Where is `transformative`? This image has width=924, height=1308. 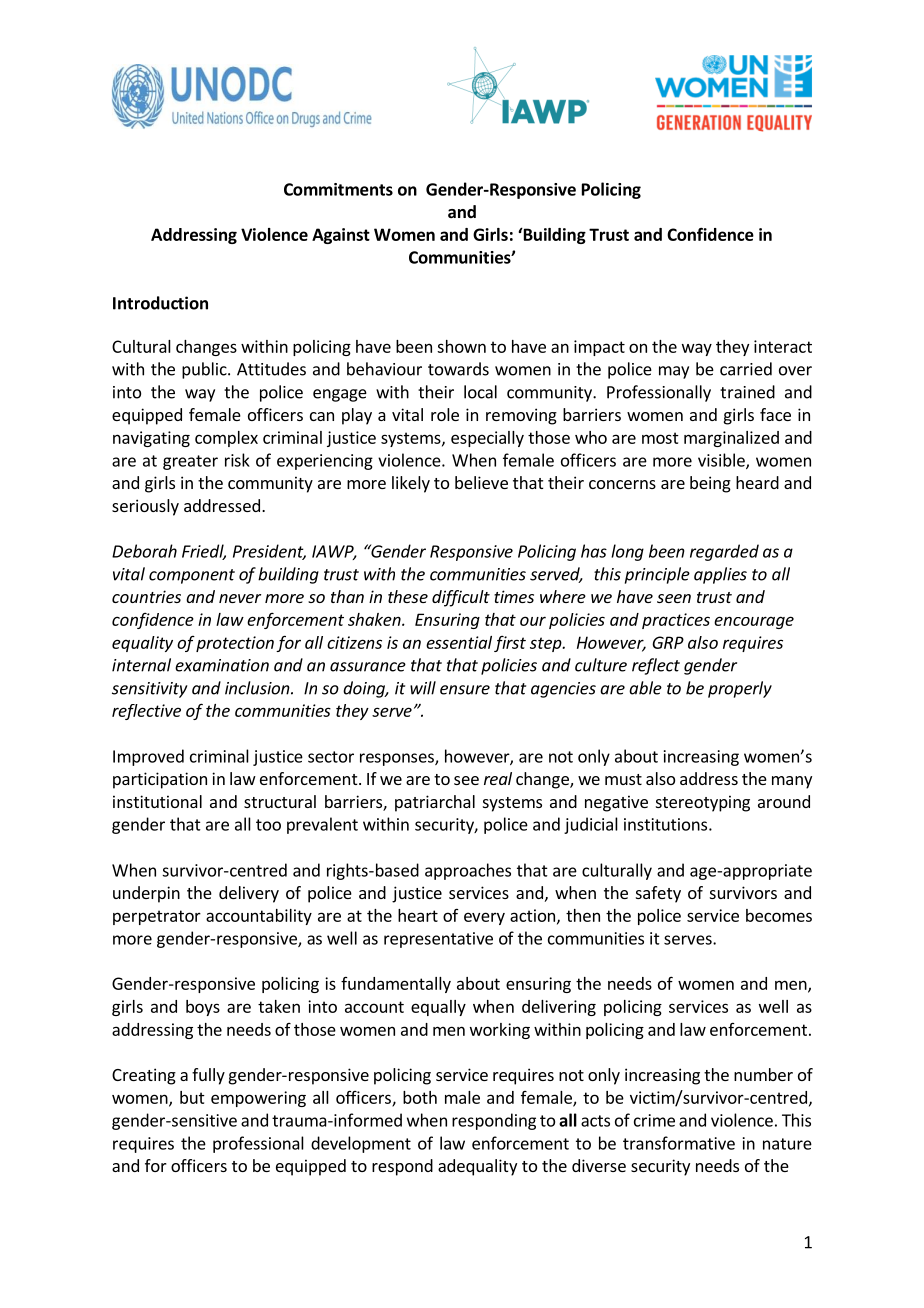
transformative is located at coordinates (679, 1143).
